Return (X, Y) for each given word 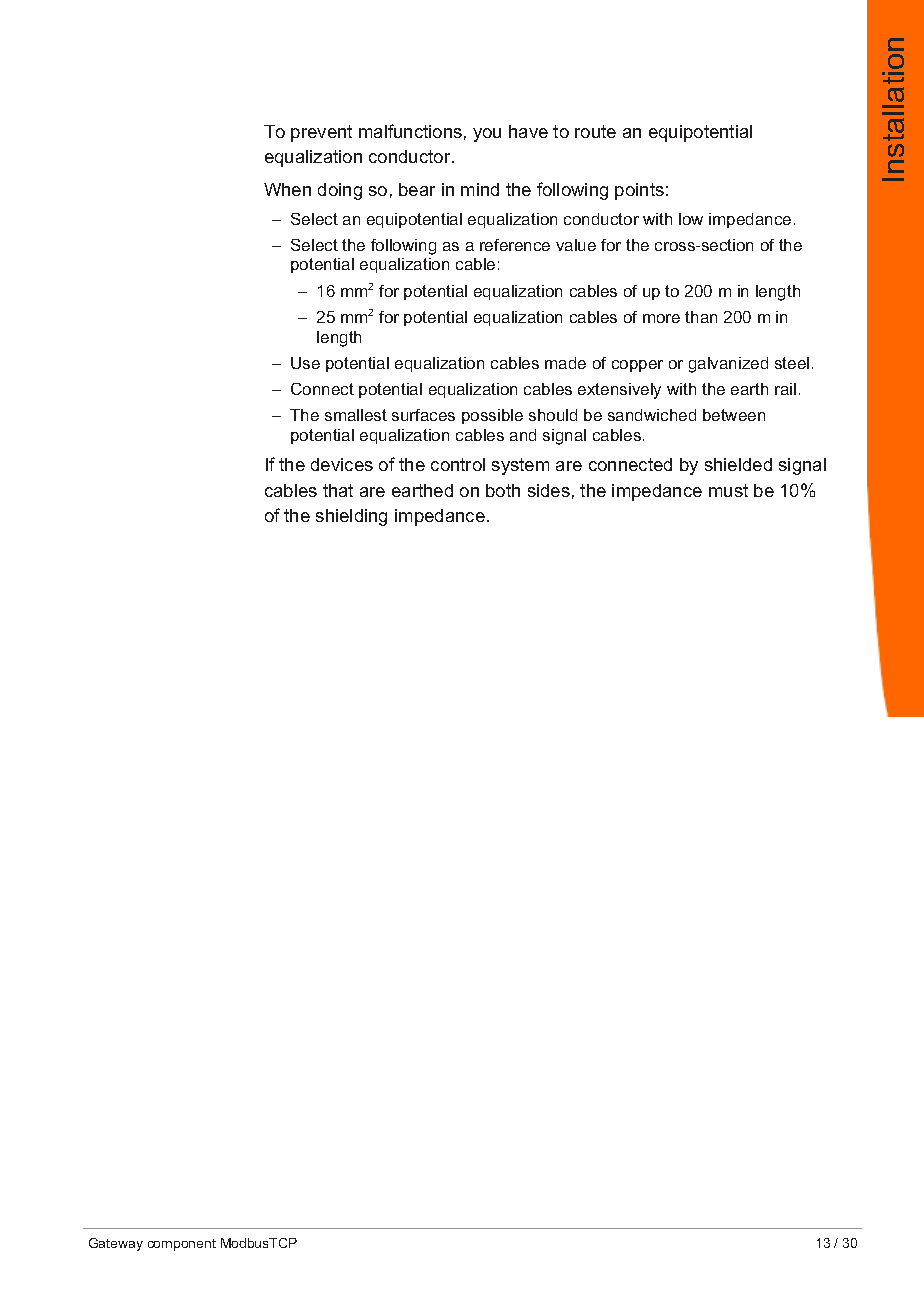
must (728, 490)
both (503, 490)
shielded (738, 464)
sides (549, 490)
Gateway (116, 1244)
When (287, 189)
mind (480, 189)
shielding (351, 517)
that (338, 490)
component (182, 1245)
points (639, 191)
